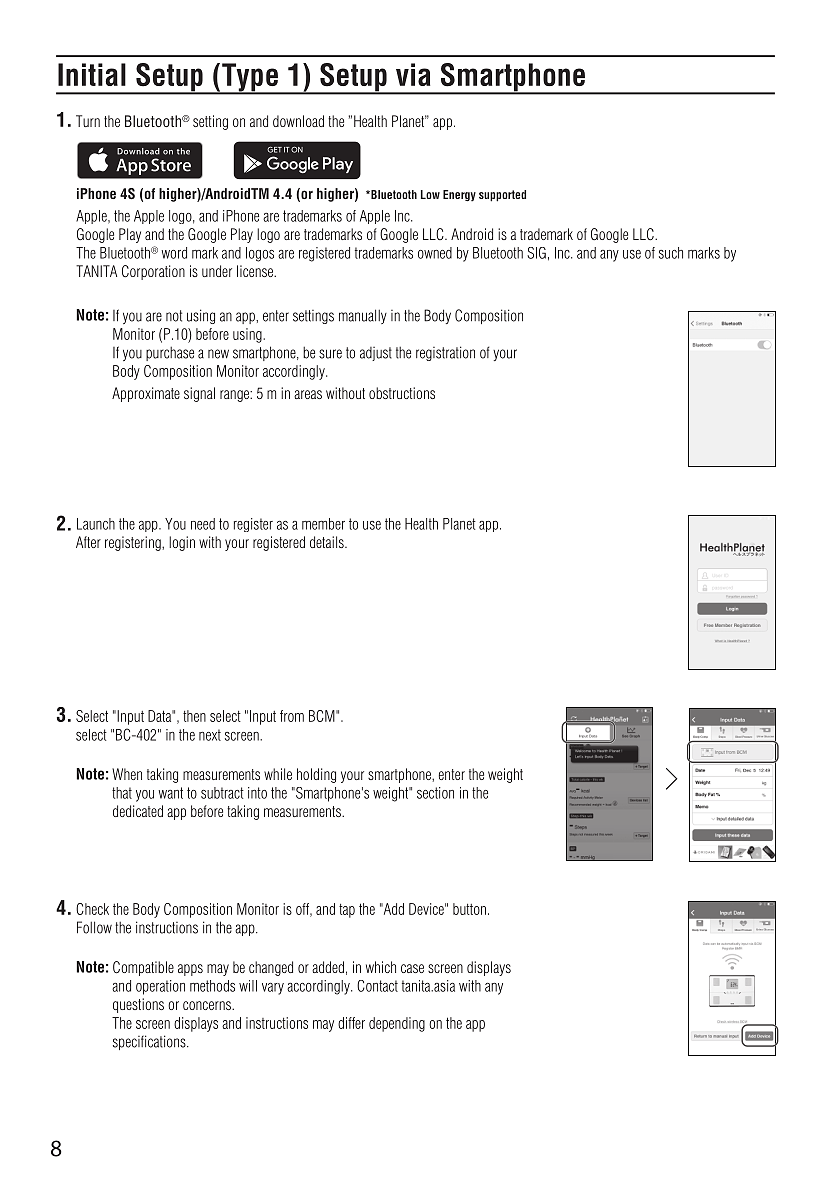 Image resolution: width=831 pixels, height=1179 pixels. What do you see at coordinates (413, 74) in the page?
I see `via` at bounding box center [413, 74].
